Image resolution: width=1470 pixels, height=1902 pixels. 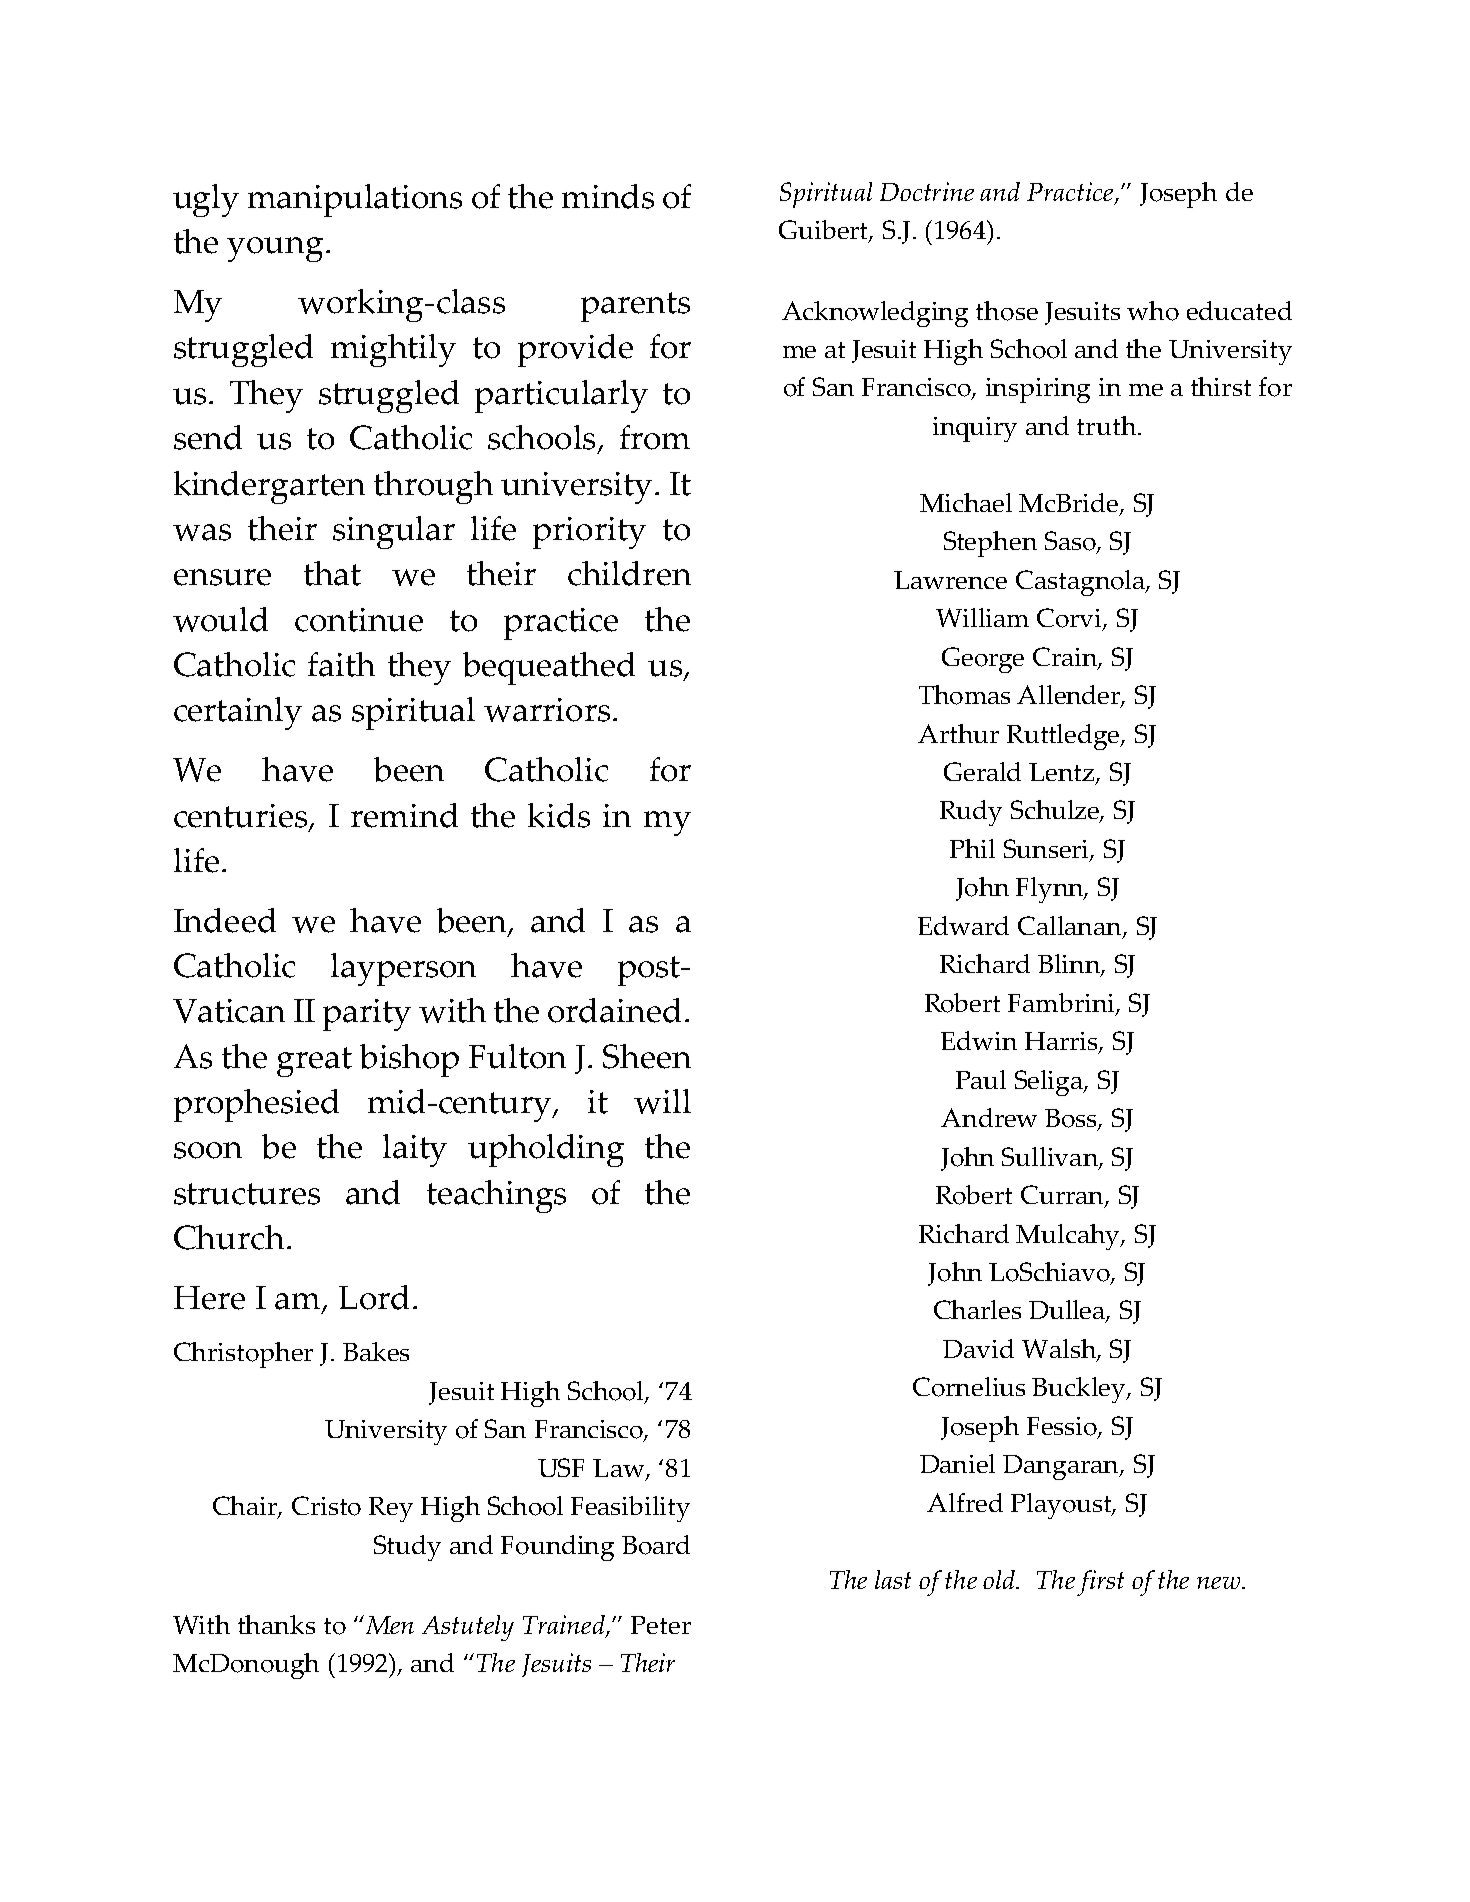 I want to click on who, so click(x=1153, y=311).
